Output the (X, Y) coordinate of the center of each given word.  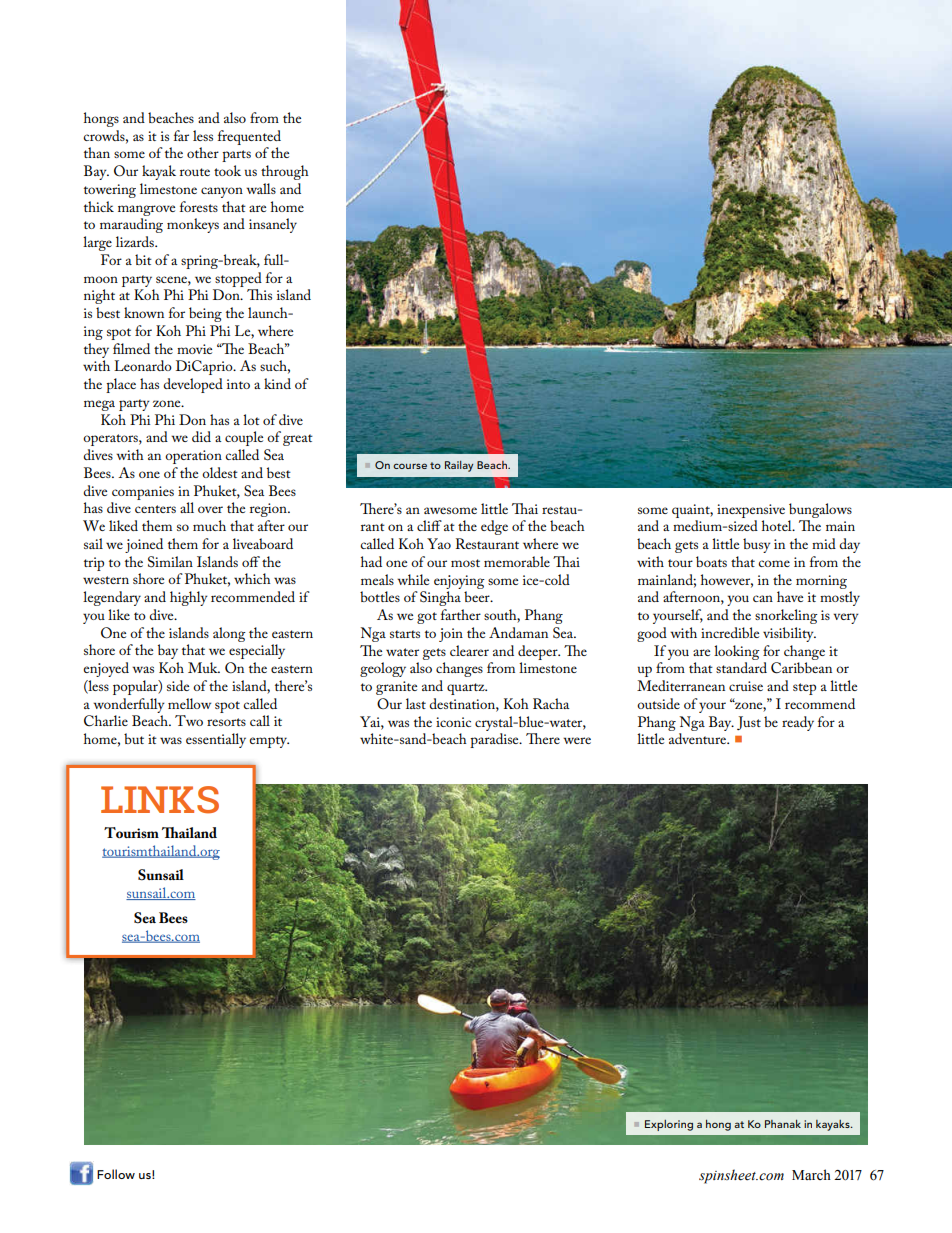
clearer (469, 650)
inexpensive (751, 511)
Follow (116, 1174)
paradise (495, 740)
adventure (699, 738)
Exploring (669, 1125)
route (195, 172)
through (285, 172)
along (229, 634)
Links (160, 800)
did (201, 436)
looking (737, 652)
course (410, 466)
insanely (273, 225)
